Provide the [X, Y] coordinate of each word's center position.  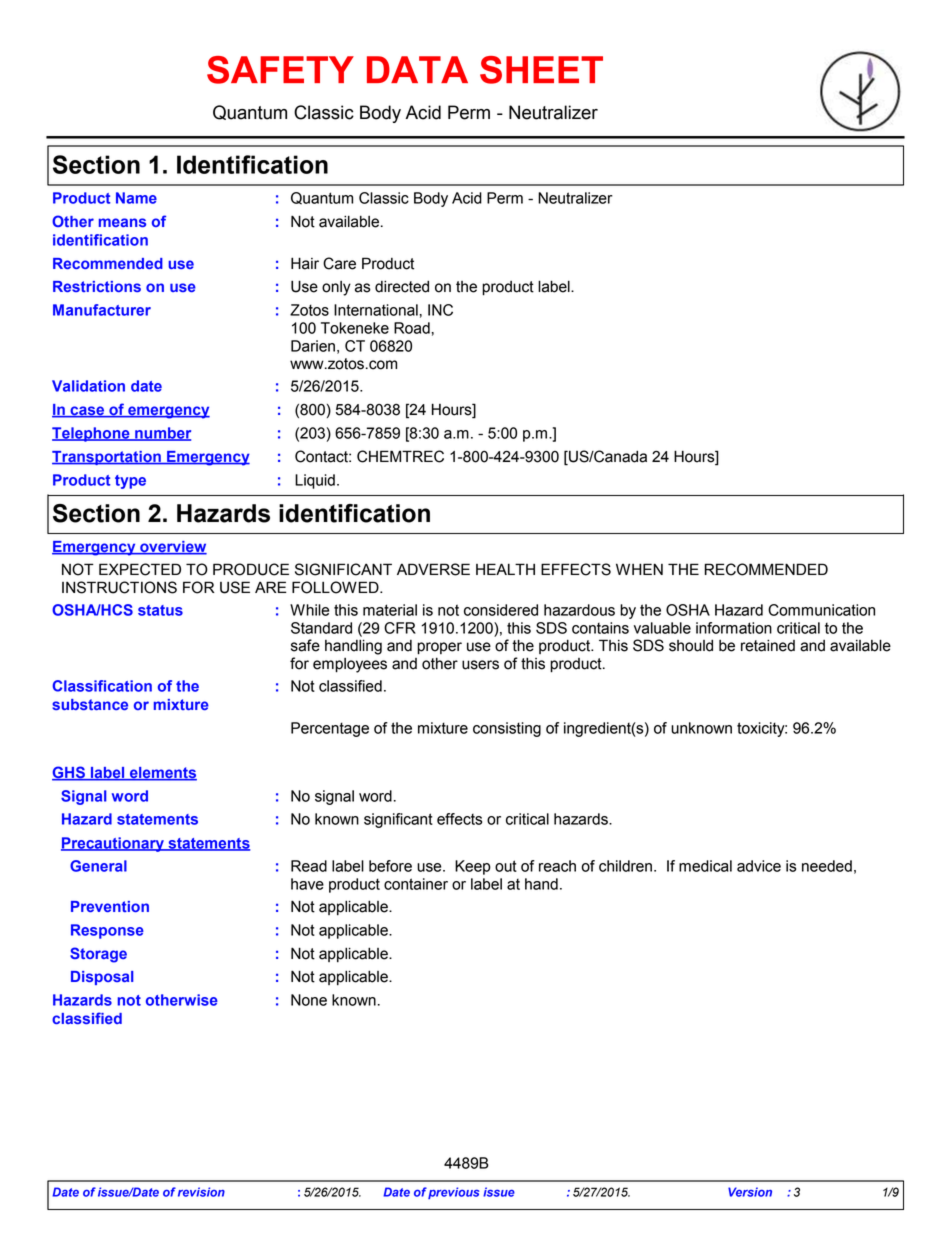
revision [201, 1192]
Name [136, 198]
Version [750, 1192]
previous [453, 1193]
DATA [417, 69]
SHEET [541, 70]
